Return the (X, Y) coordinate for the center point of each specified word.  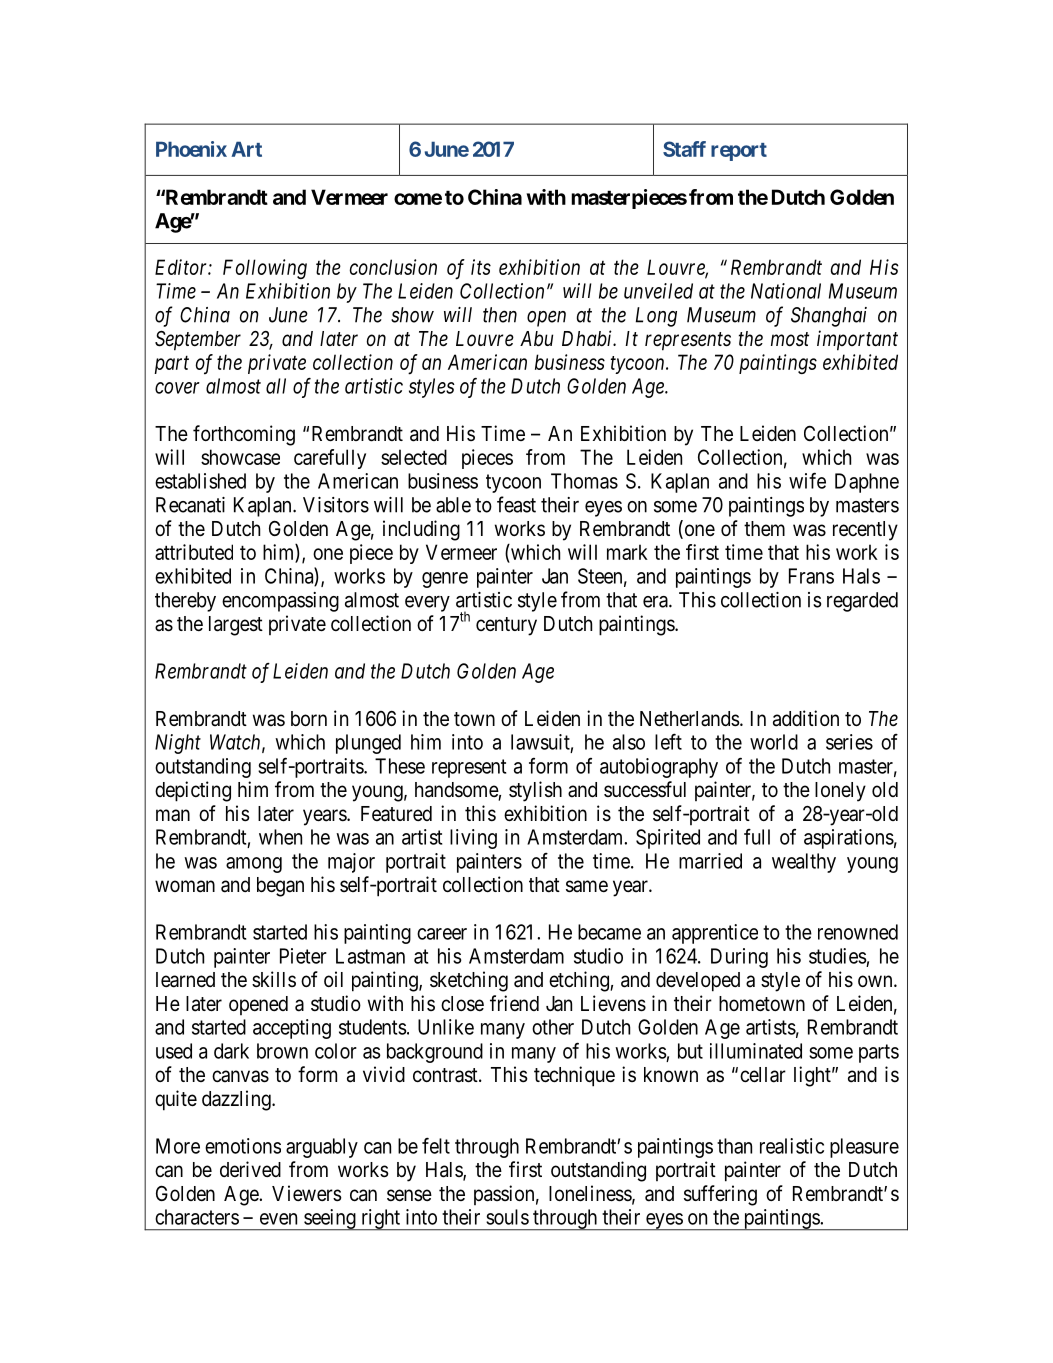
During (739, 958)
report (739, 152)
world (774, 742)
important (857, 340)
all (276, 386)
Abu (536, 339)
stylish (535, 791)
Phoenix (191, 149)
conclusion (393, 267)
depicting (193, 791)
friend (514, 1003)
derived (250, 1169)
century (506, 626)
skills (274, 979)
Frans (811, 576)
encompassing (280, 602)
